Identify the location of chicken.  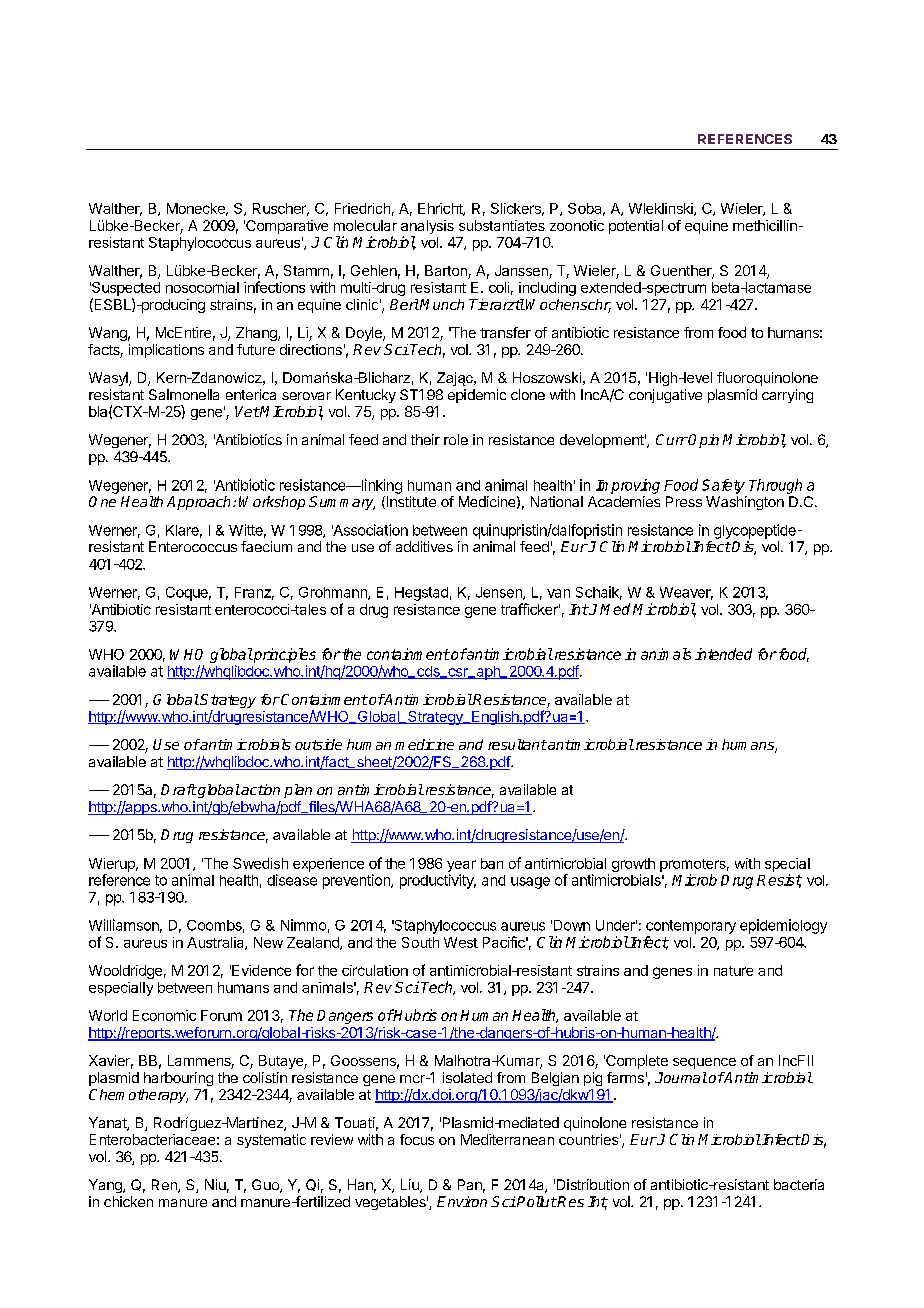
(128, 1201).
